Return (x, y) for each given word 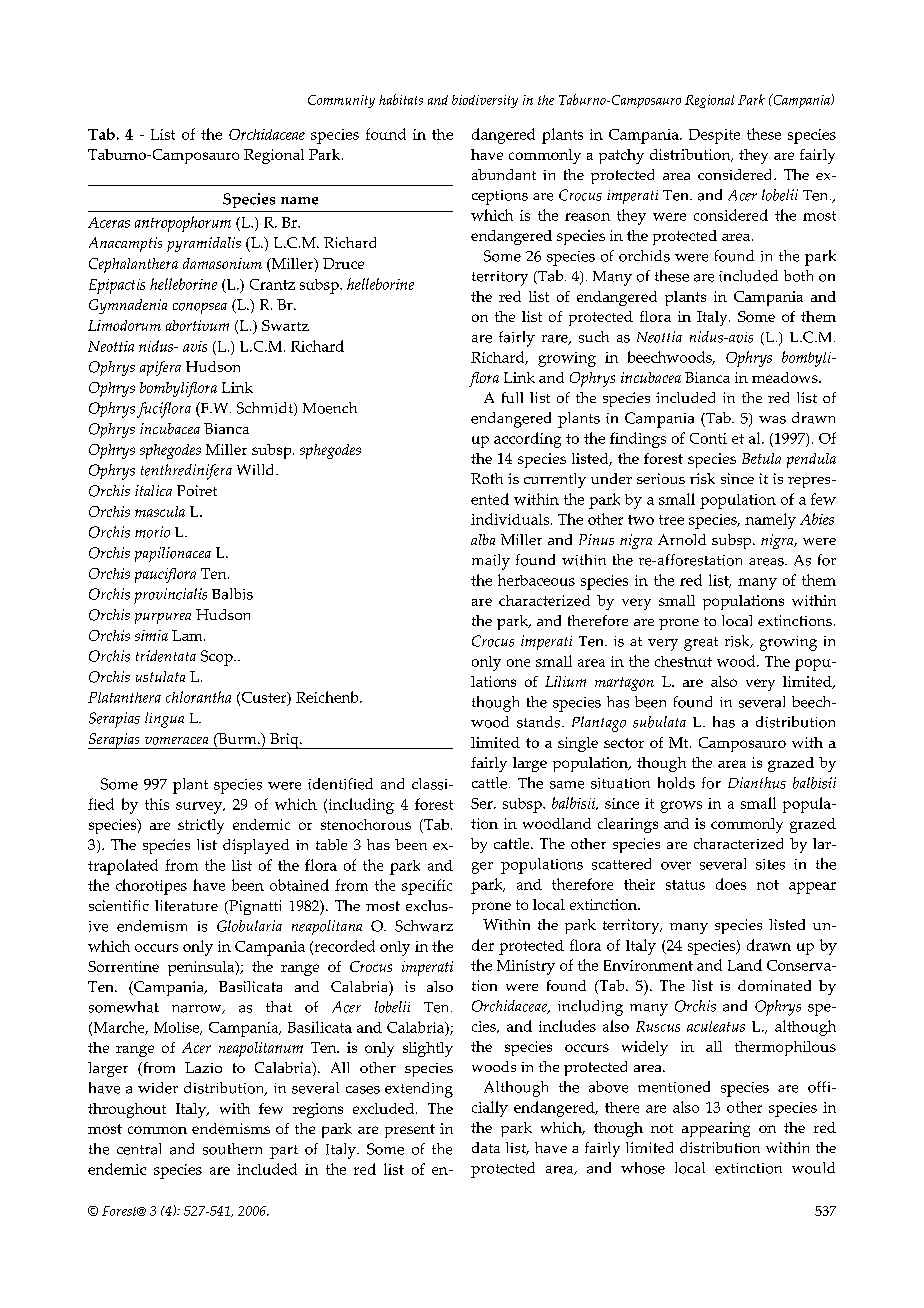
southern (232, 1149)
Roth (487, 478)
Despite (714, 136)
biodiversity (485, 101)
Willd (257, 469)
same (567, 785)
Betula (761, 458)
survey (200, 808)
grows (681, 807)
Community (341, 101)
